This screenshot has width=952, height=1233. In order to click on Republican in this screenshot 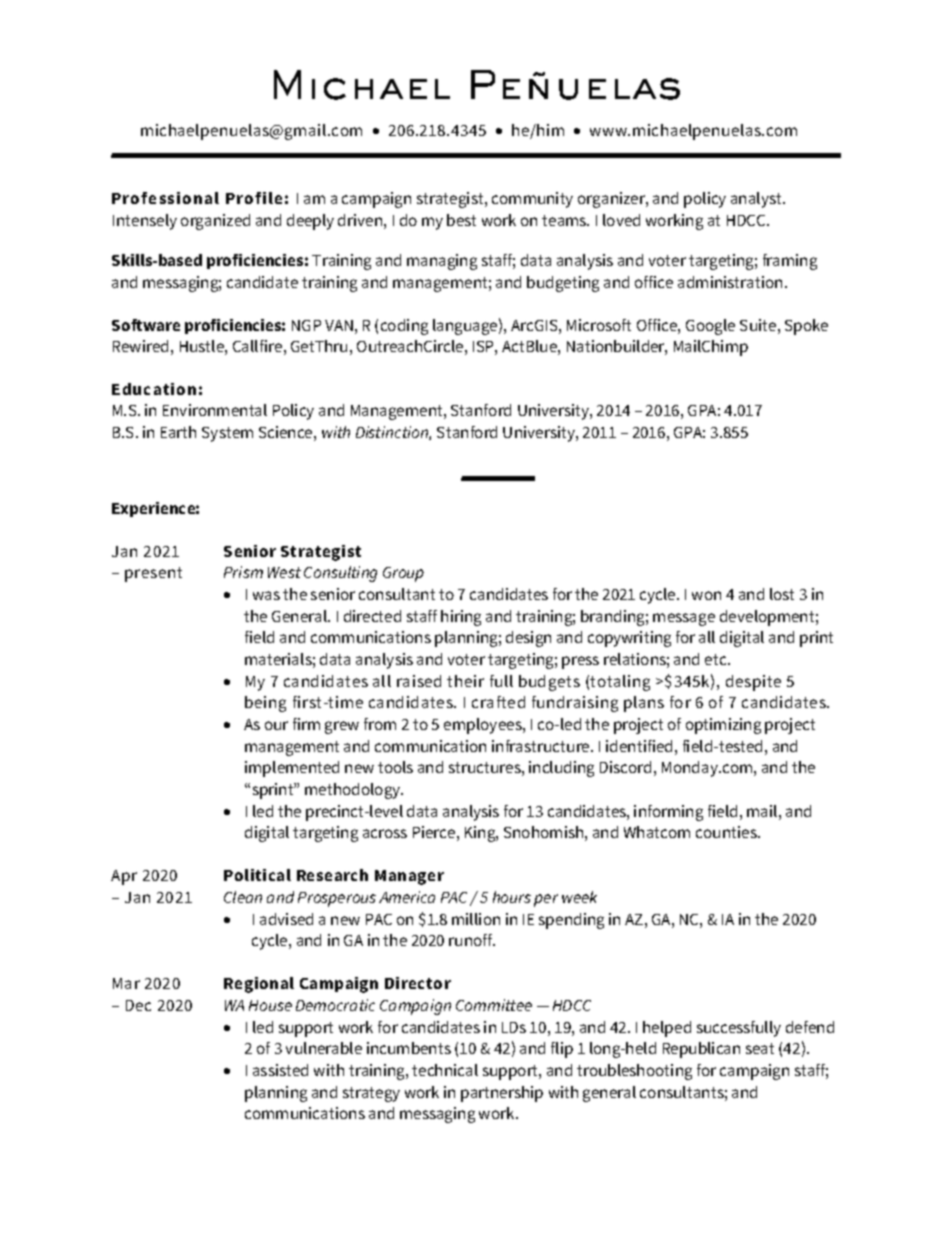, I will do `click(701, 1050)`.
